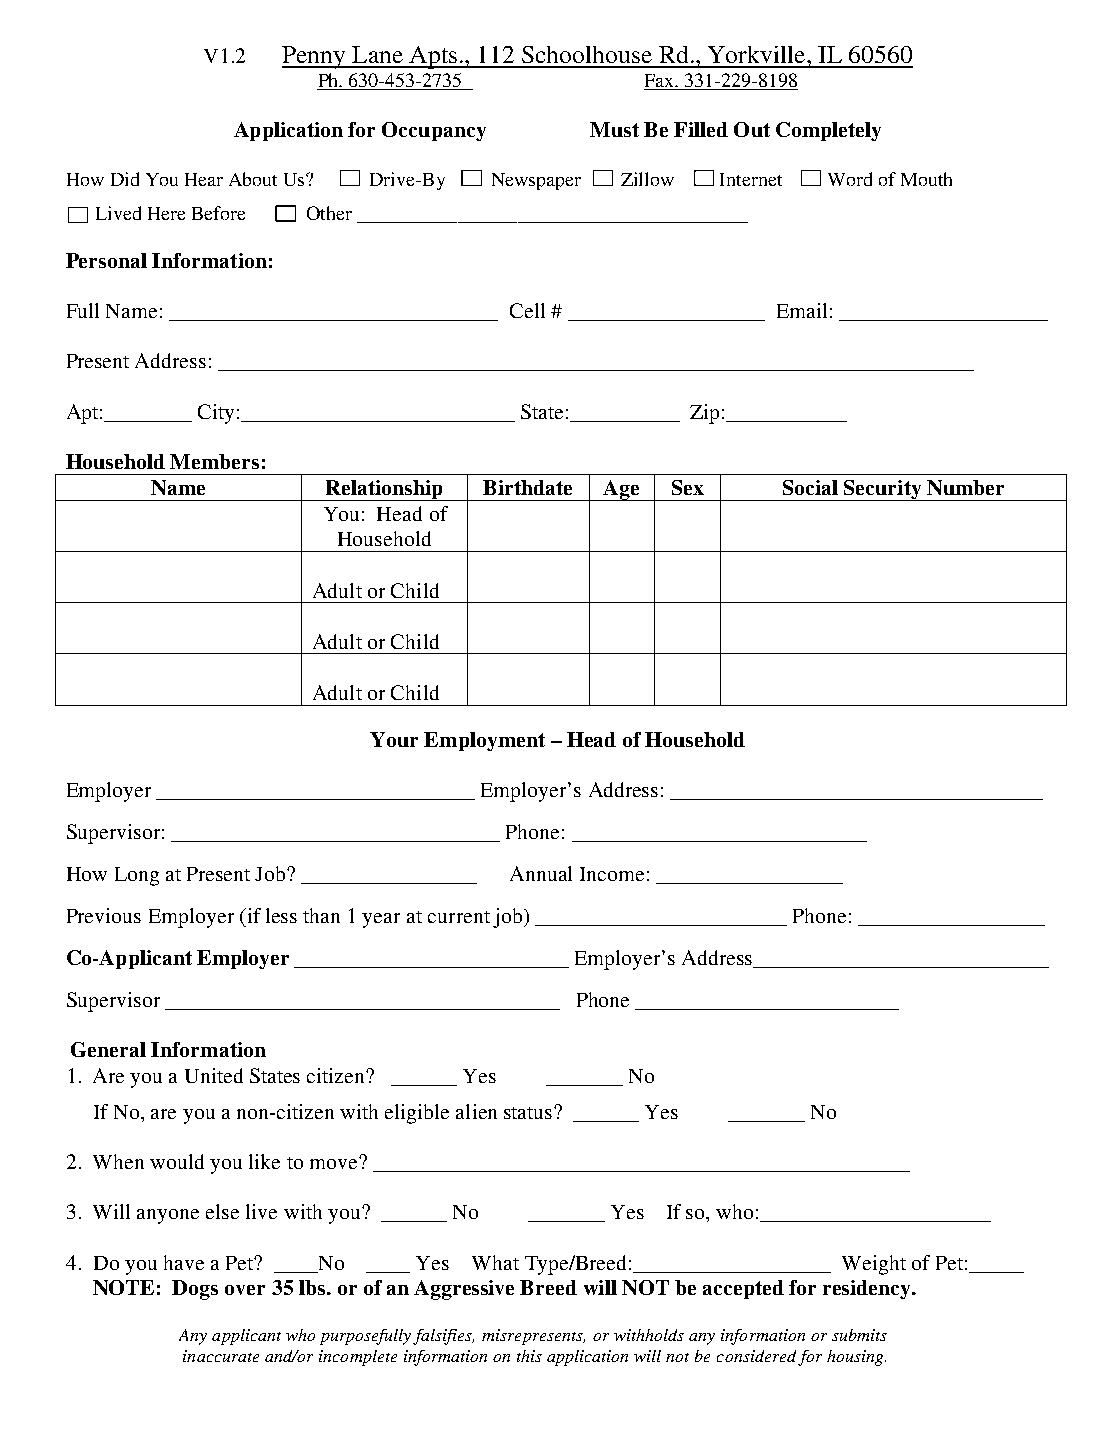 Image resolution: width=1116 pixels, height=1444 pixels. I want to click on Your, so click(394, 739).
